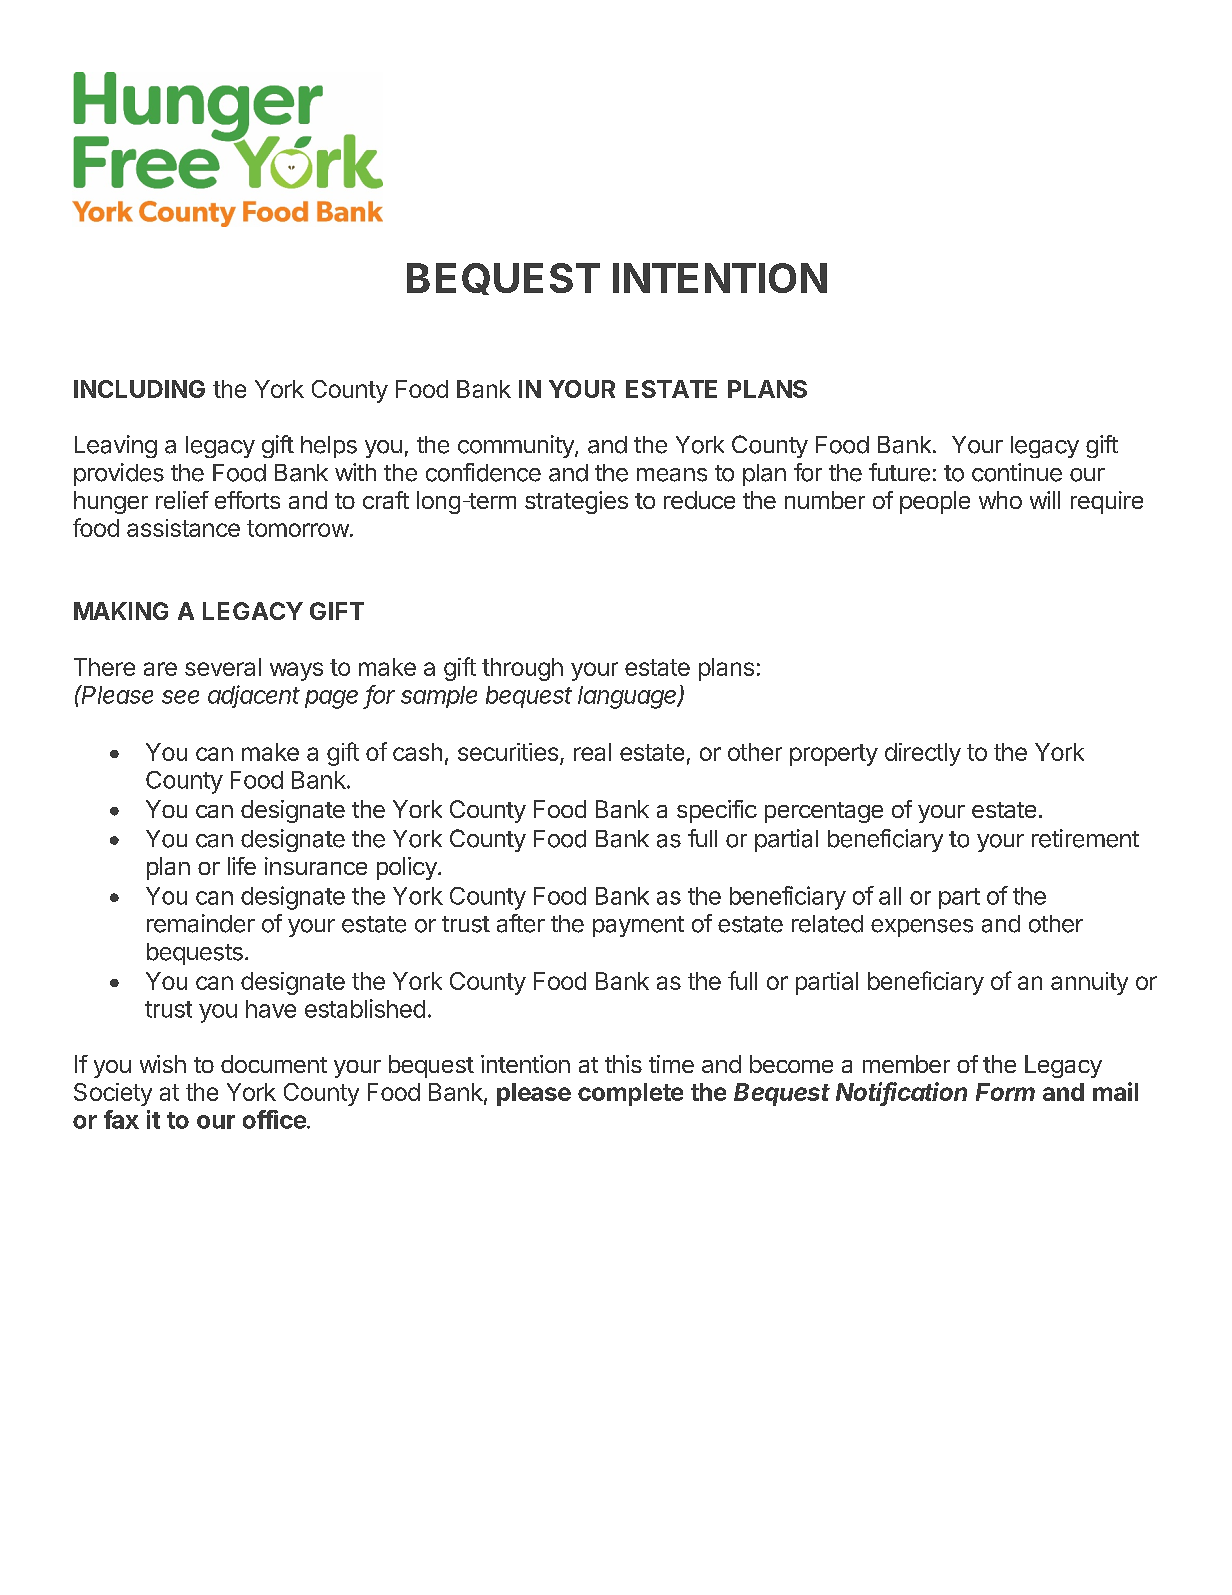 This image has height=1595, width=1232. I want to click on remainder, so click(201, 923).
